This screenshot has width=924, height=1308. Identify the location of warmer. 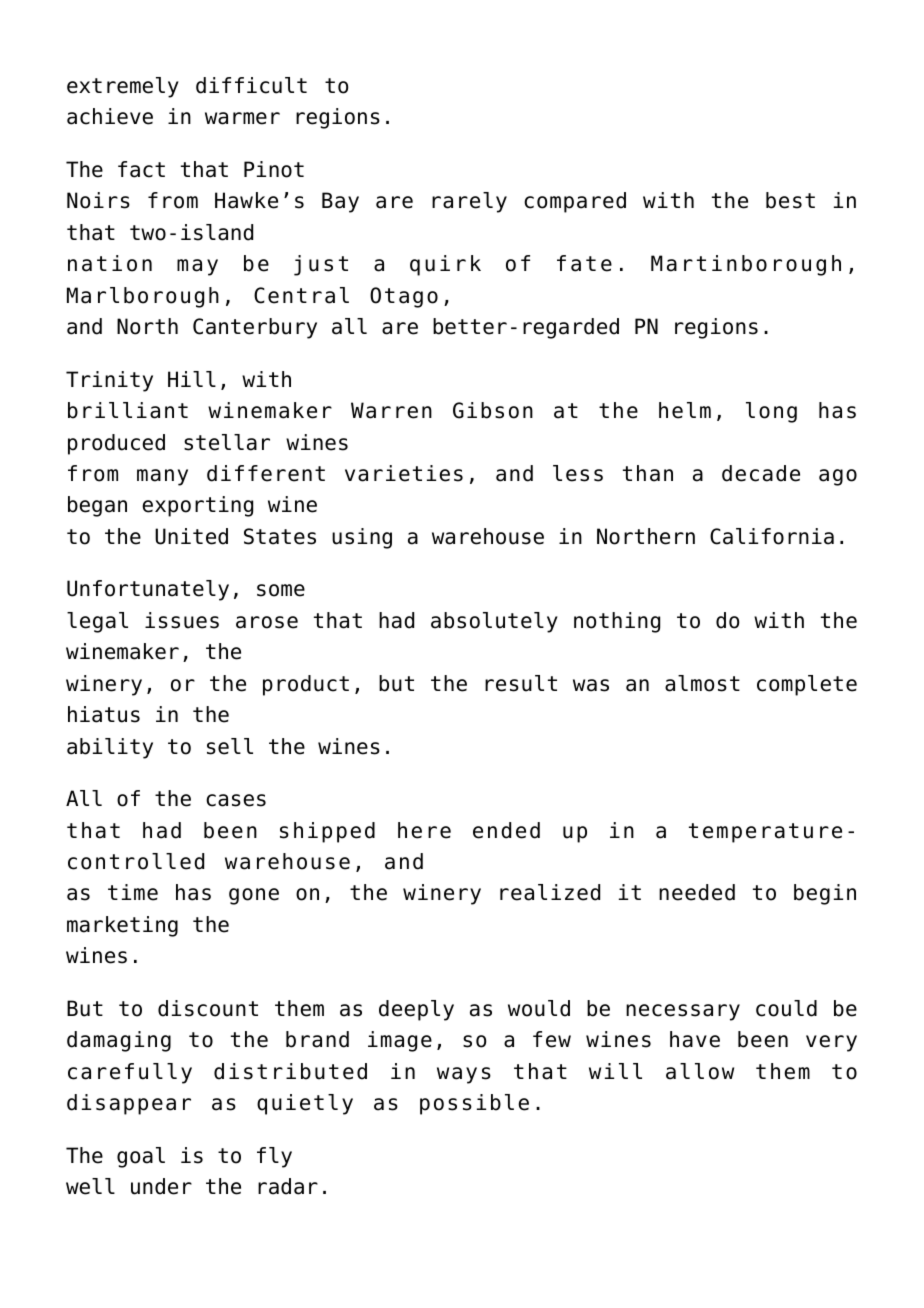
(242, 118).
